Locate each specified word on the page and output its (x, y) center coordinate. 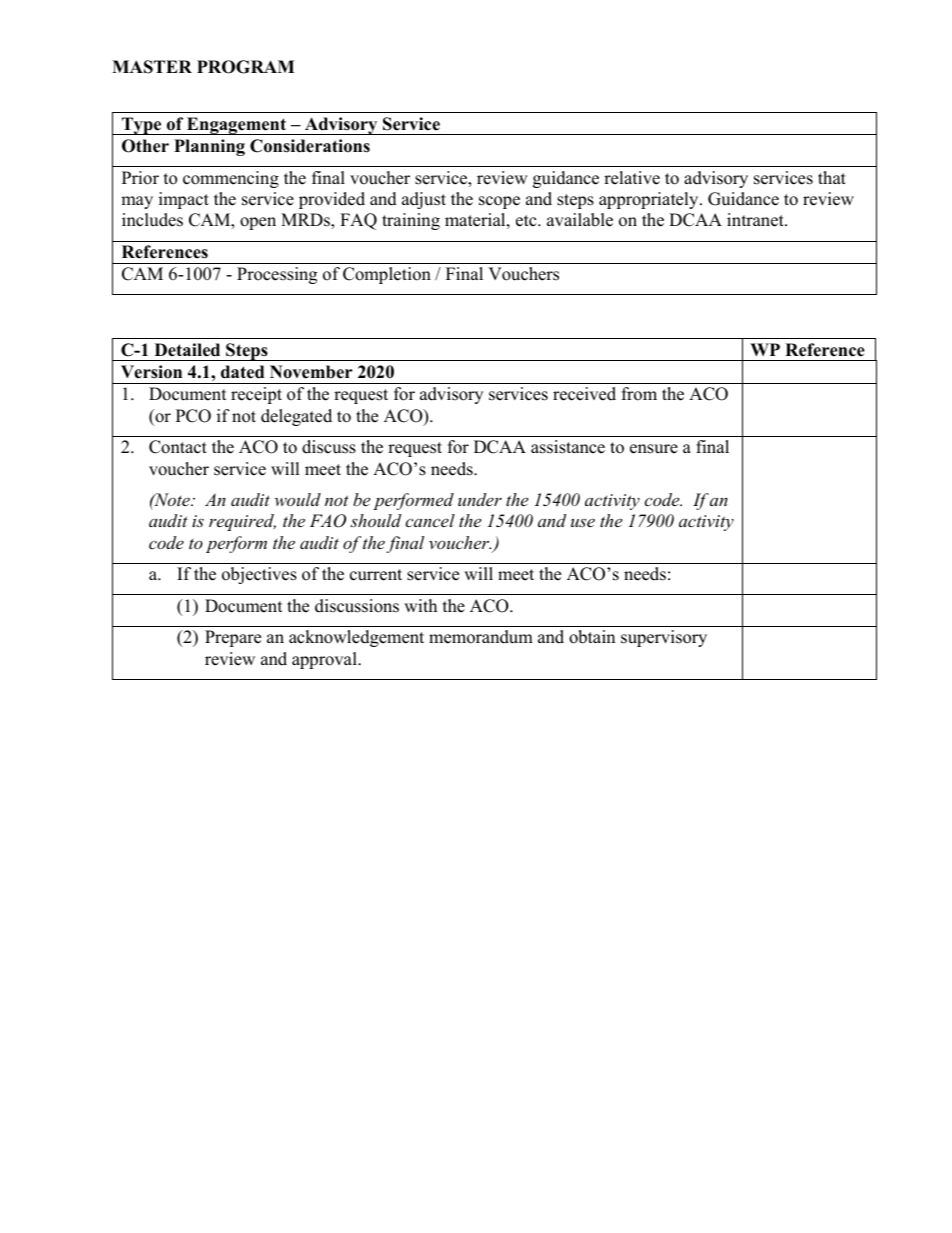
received (584, 394)
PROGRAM (245, 67)
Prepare (233, 638)
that (832, 177)
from (639, 394)
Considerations (310, 146)
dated (242, 372)
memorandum (481, 637)
